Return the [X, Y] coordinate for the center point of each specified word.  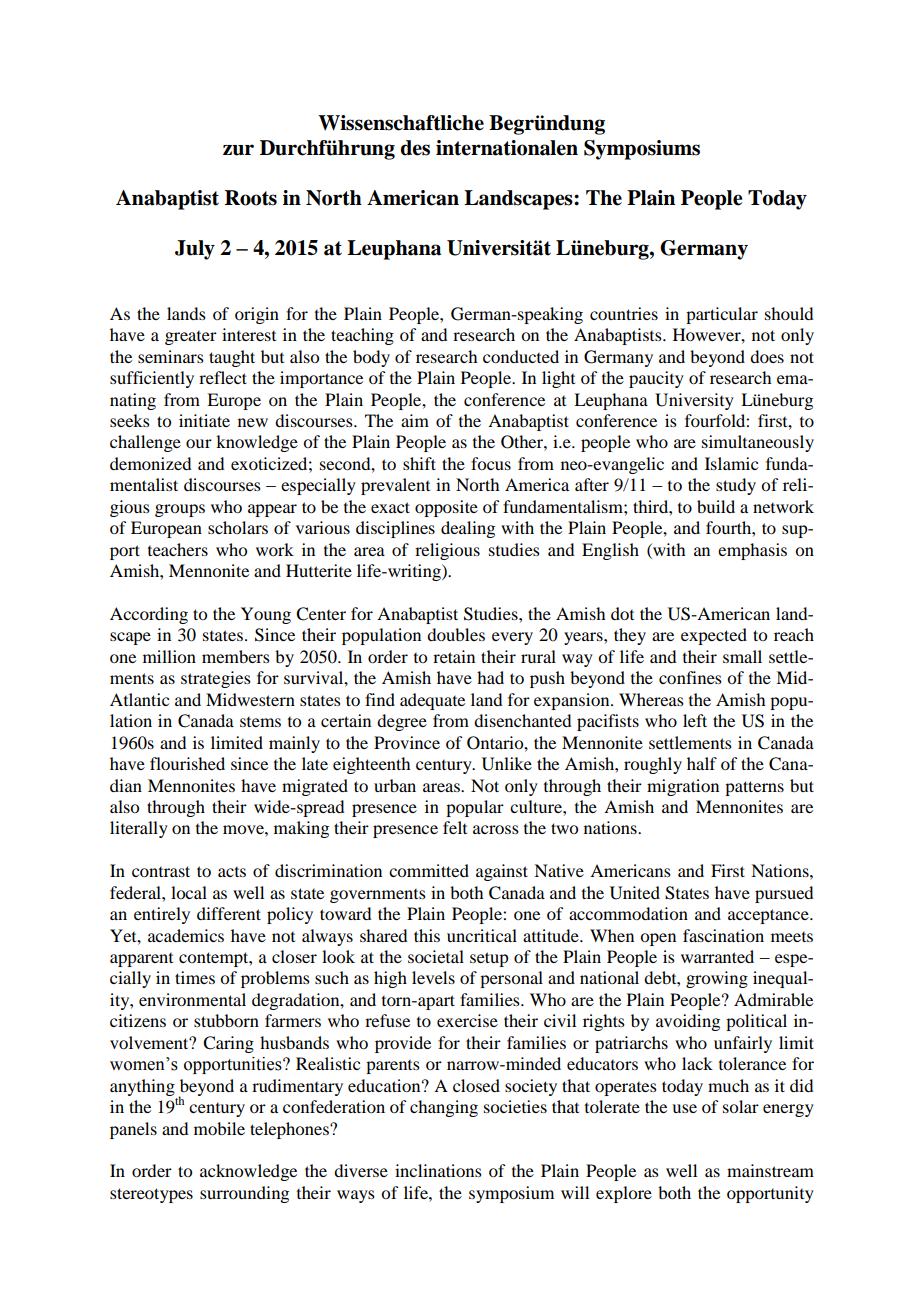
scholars [238, 527]
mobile [219, 1128]
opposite [446, 508]
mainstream [770, 1170]
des [415, 148]
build [716, 506]
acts [232, 872]
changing [444, 1108]
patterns [754, 788]
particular [722, 315]
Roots [251, 198]
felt [455, 827]
